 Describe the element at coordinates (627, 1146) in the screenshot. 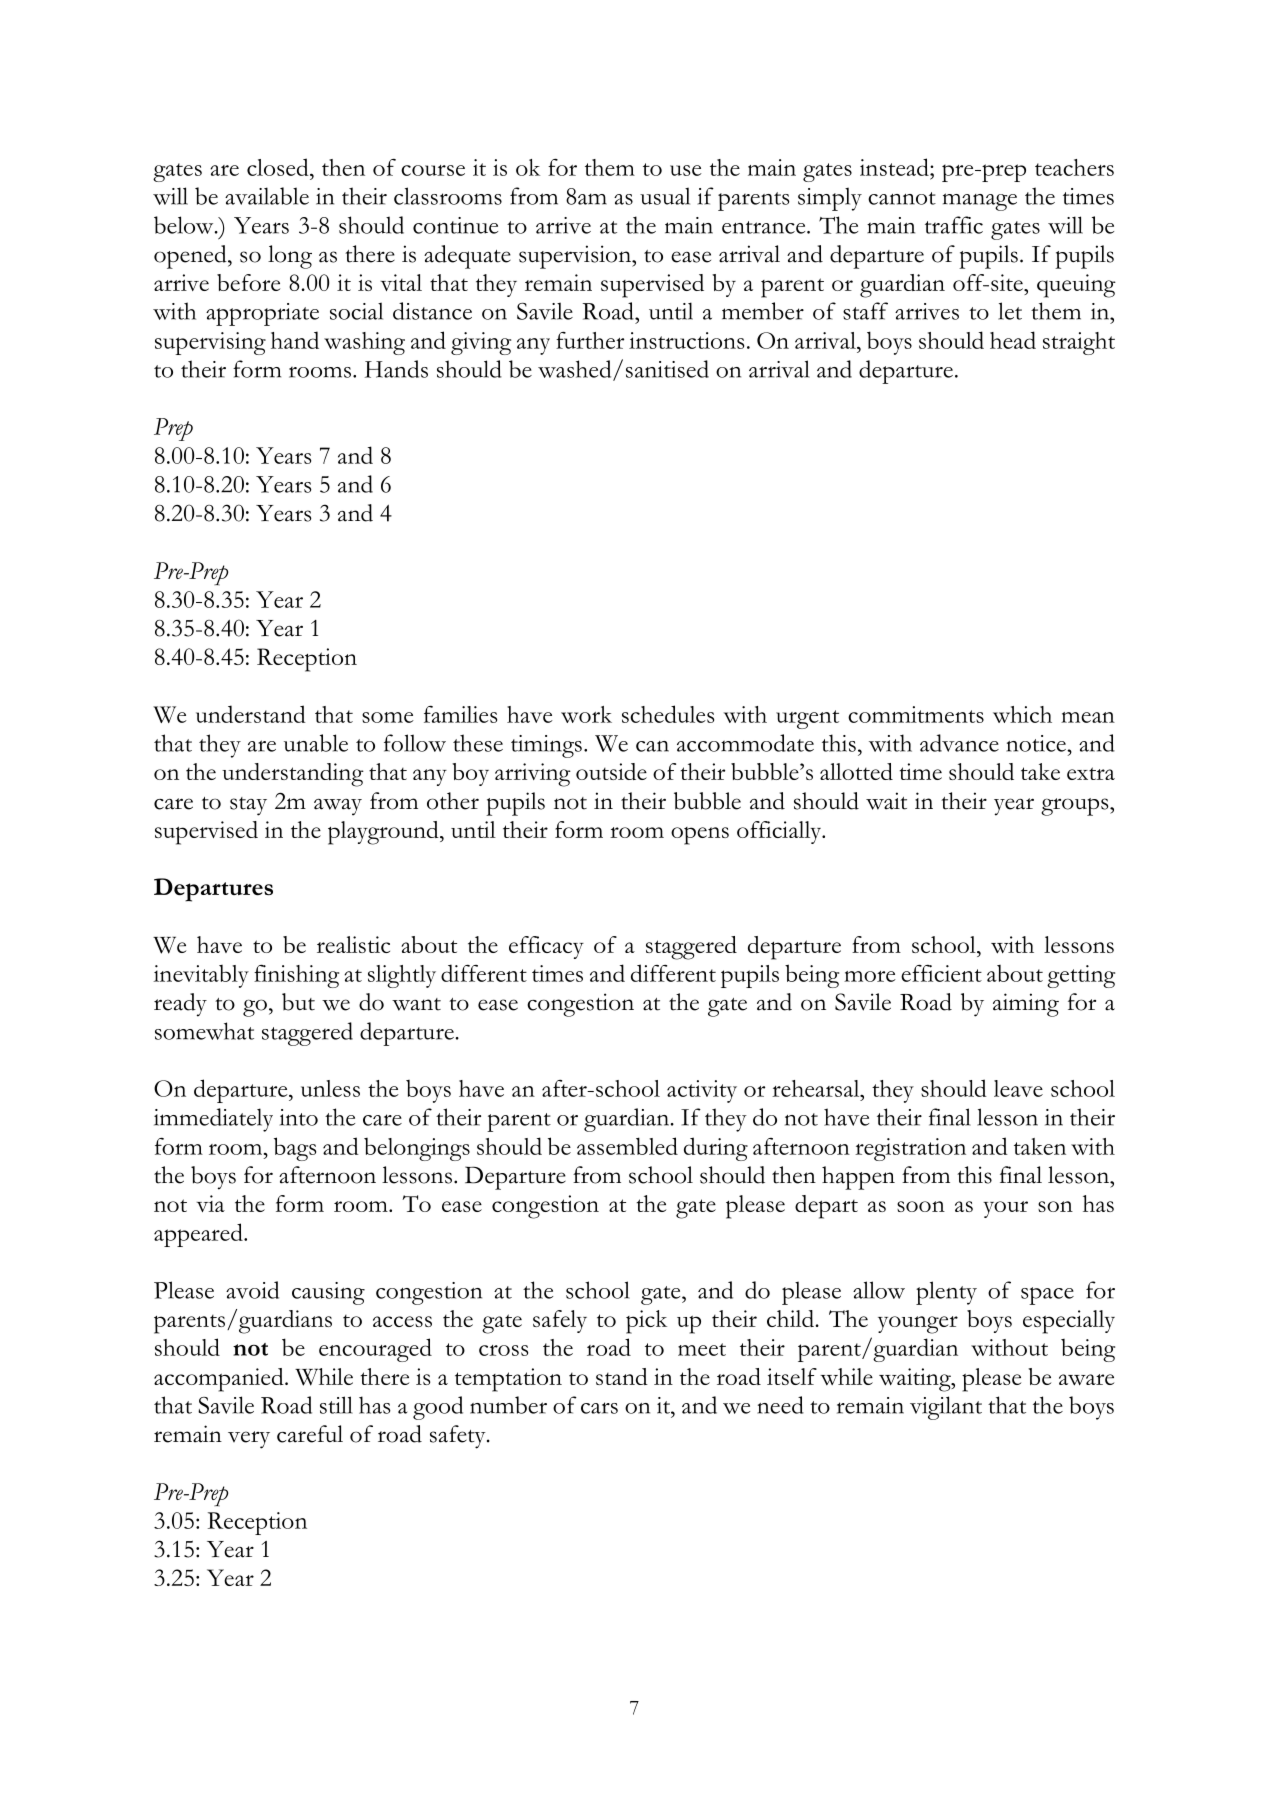

I see `assembled` at that location.
